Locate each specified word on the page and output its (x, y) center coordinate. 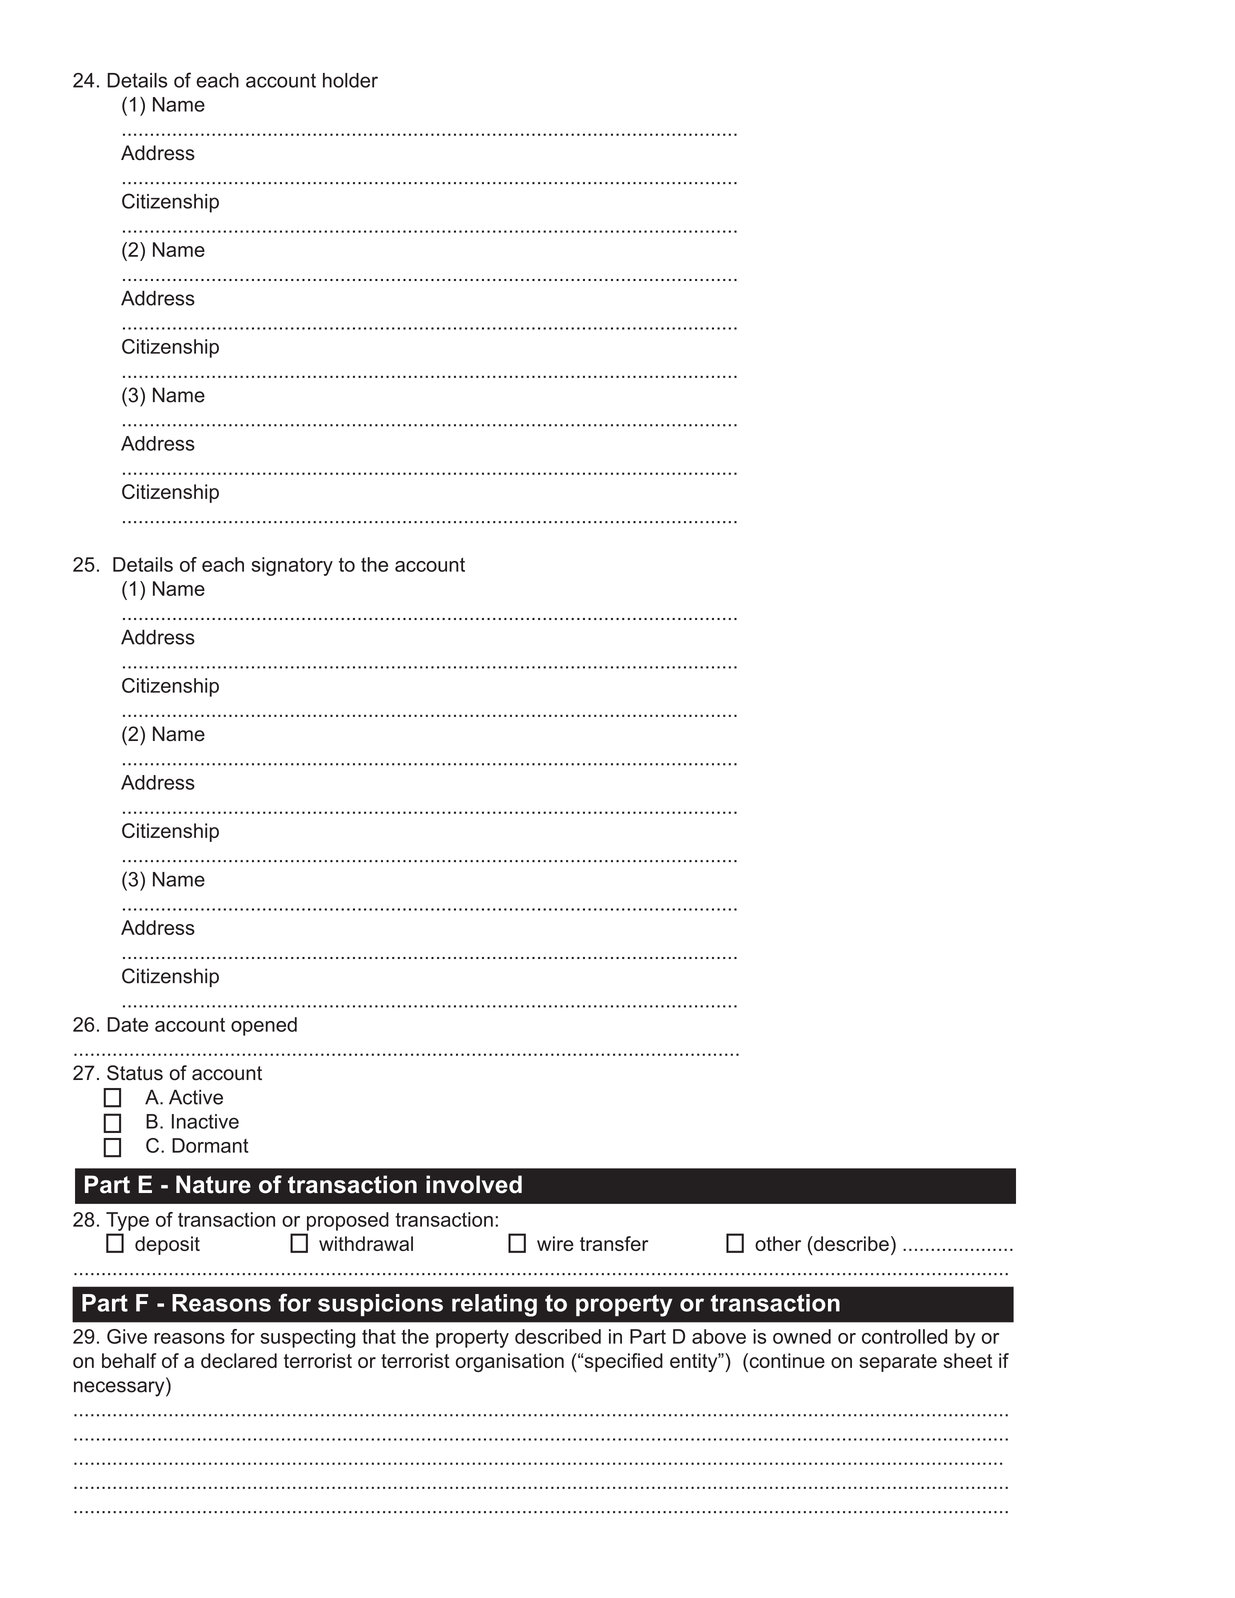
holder (350, 80)
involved (474, 1184)
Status (135, 1073)
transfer (614, 1243)
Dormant (210, 1145)
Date (127, 1024)
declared (239, 1360)
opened (264, 1026)
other (778, 1243)
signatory (292, 566)
